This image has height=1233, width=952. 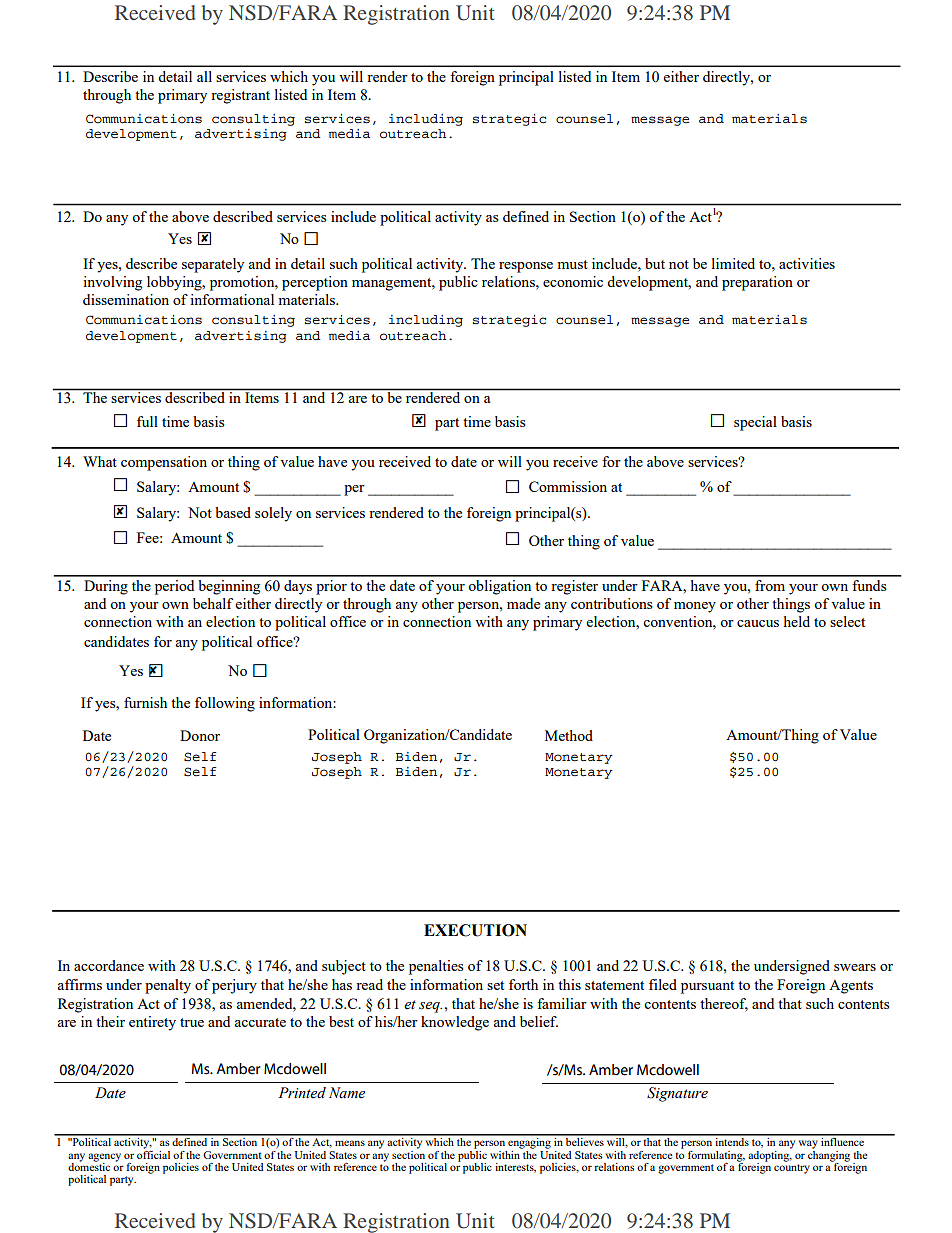 What do you see at coordinates (233, 512) in the image?
I see `based` at bounding box center [233, 512].
